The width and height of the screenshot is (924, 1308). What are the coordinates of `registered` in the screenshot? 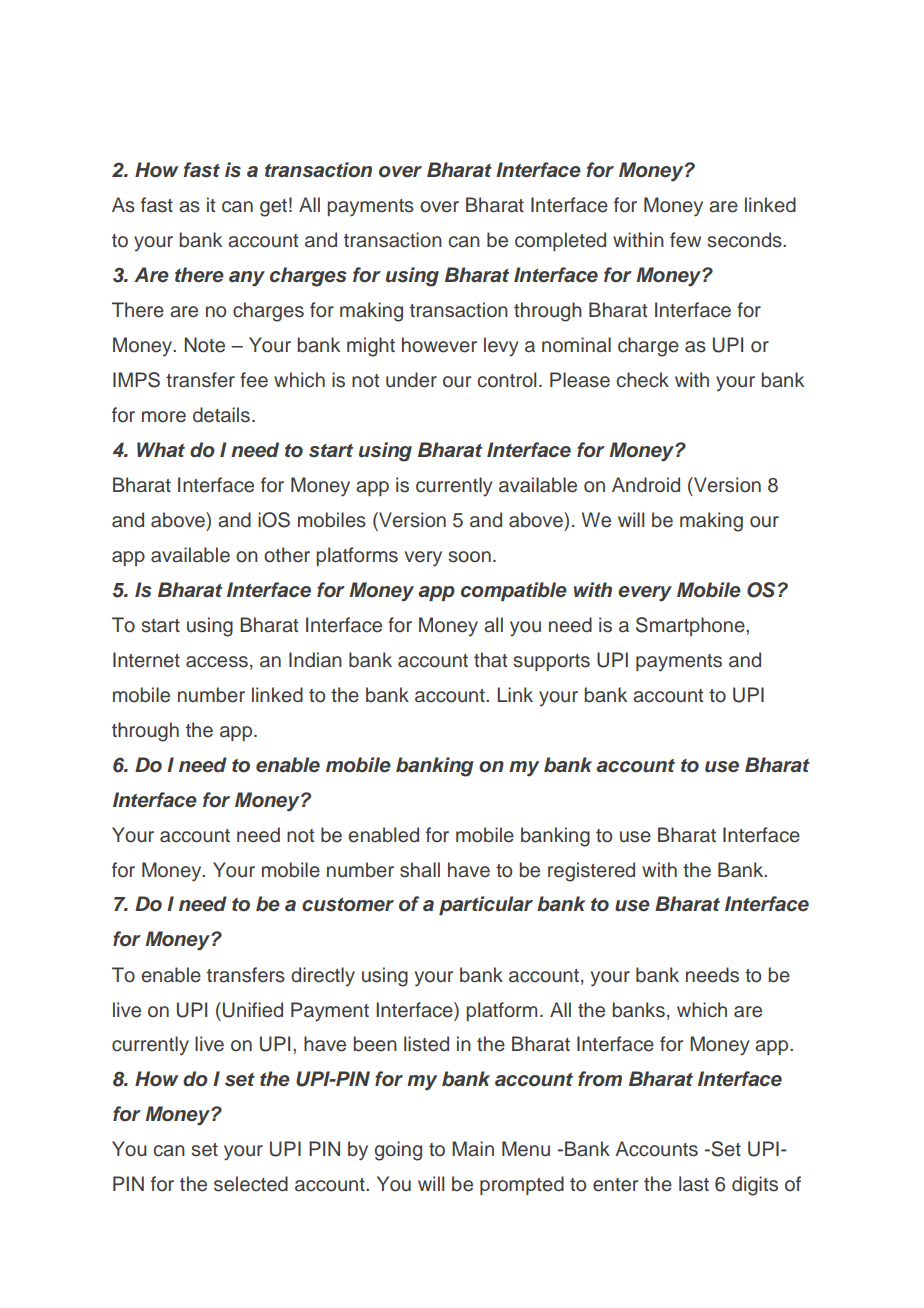 It's located at (591, 872).
